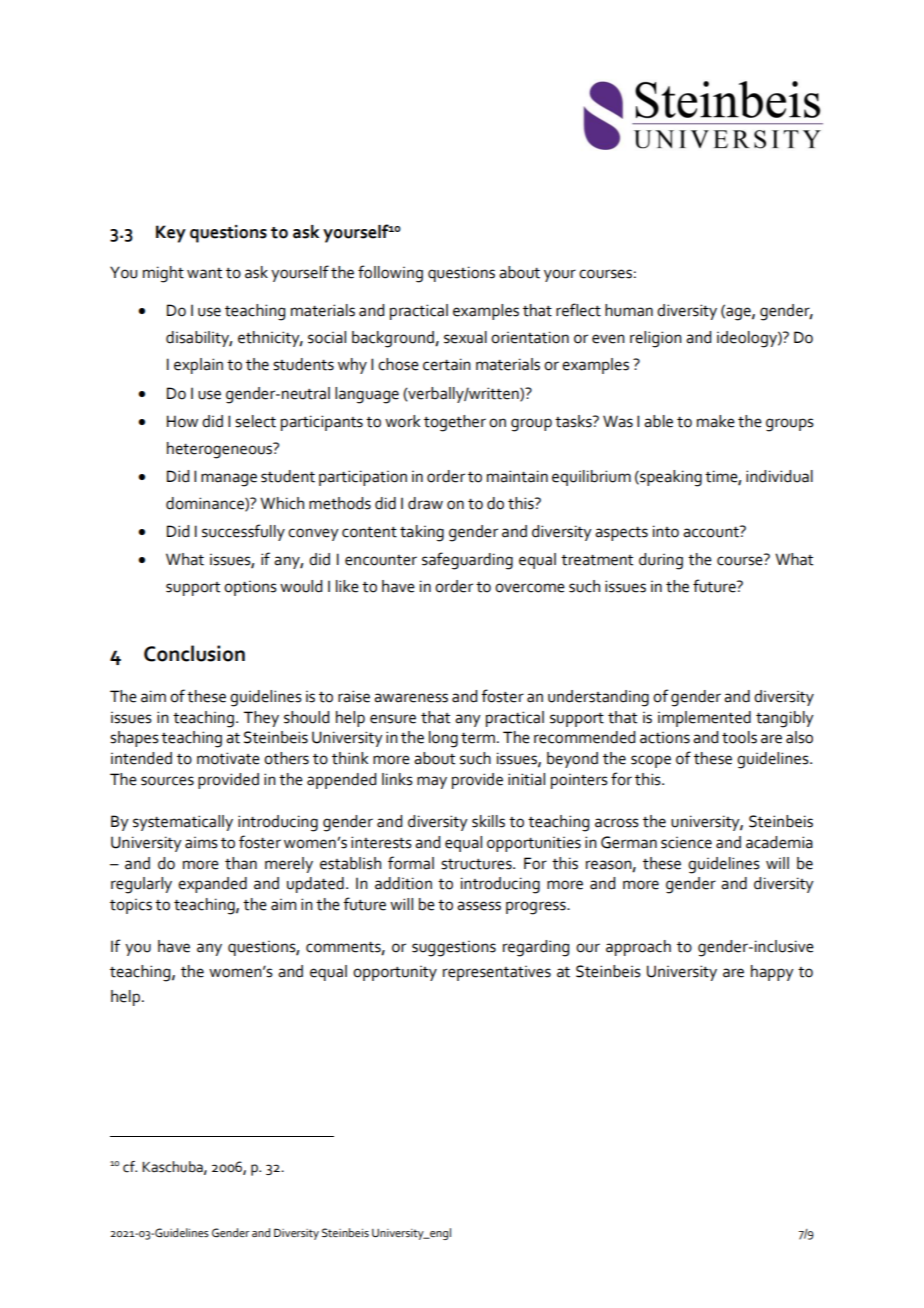 The image size is (924, 1308). What do you see at coordinates (204, 273) in the page?
I see `want` at bounding box center [204, 273].
